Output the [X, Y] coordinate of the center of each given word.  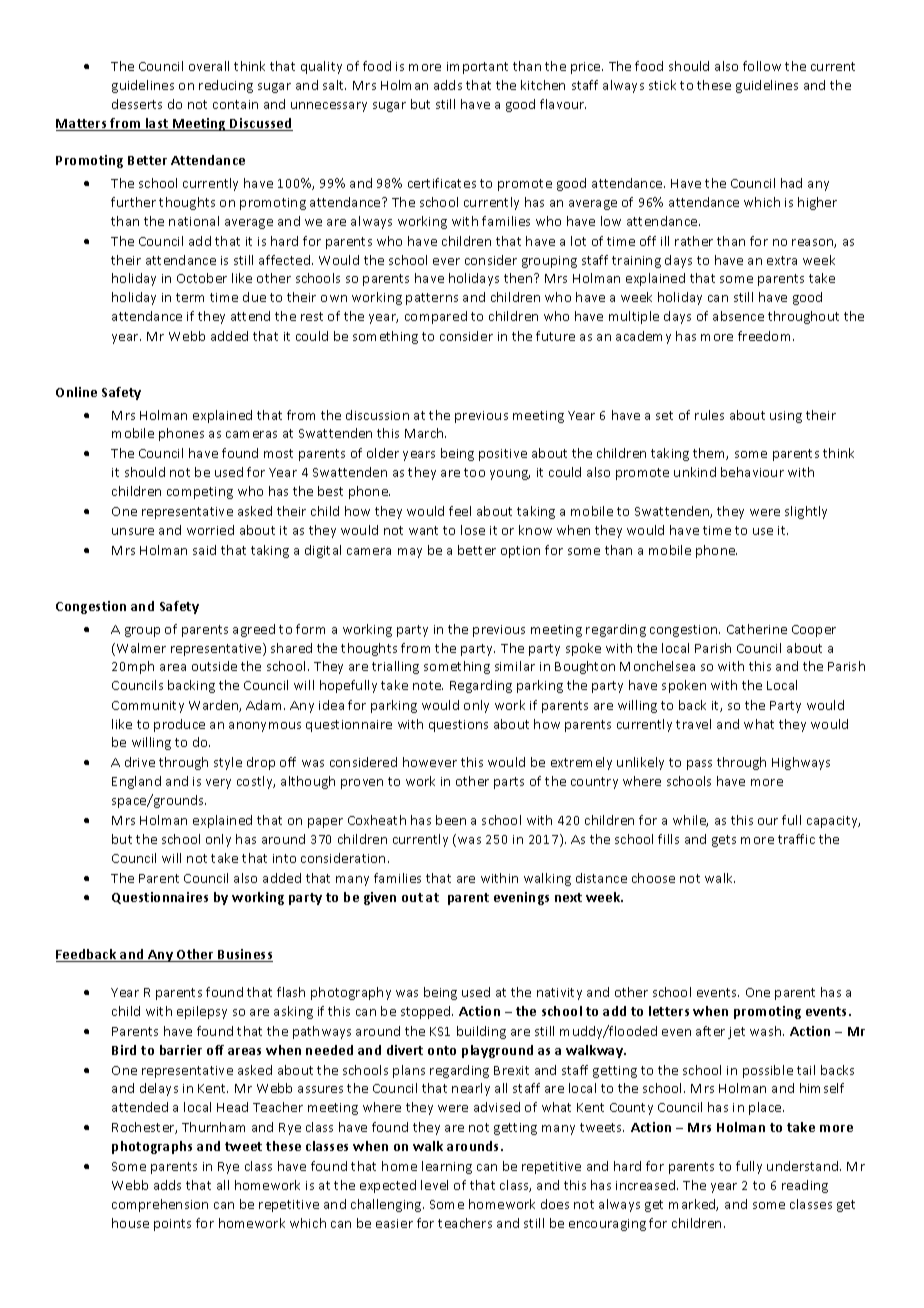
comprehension [160, 1205]
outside [214, 666]
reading [805, 1186]
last [157, 124]
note [428, 685]
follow [762, 66]
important [477, 68]
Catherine [757, 629]
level [434, 1185]
